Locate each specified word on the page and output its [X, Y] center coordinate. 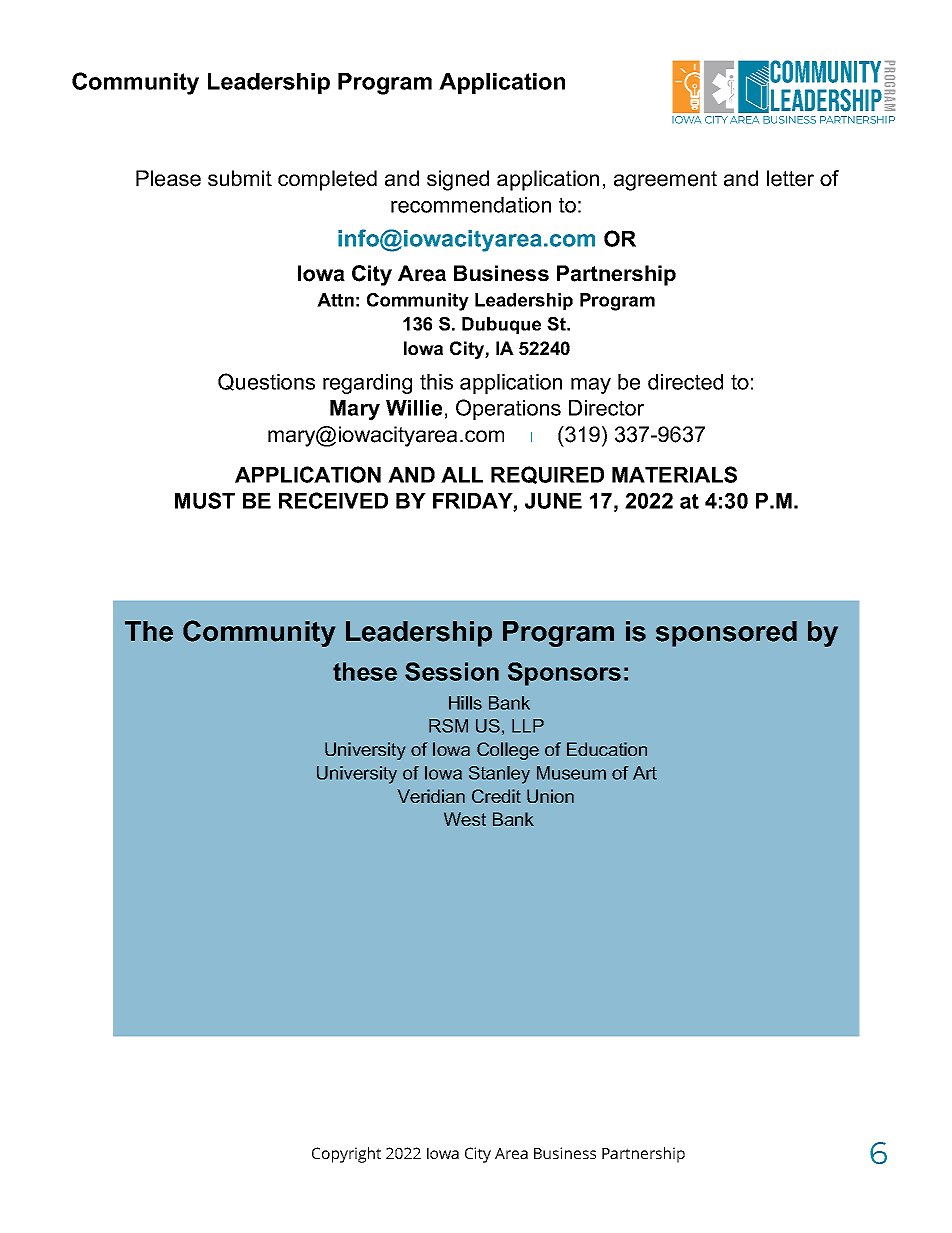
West [465, 819]
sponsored [726, 634]
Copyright [346, 1155]
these [365, 671]
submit [240, 178]
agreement [665, 181]
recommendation [471, 205]
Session [452, 671]
